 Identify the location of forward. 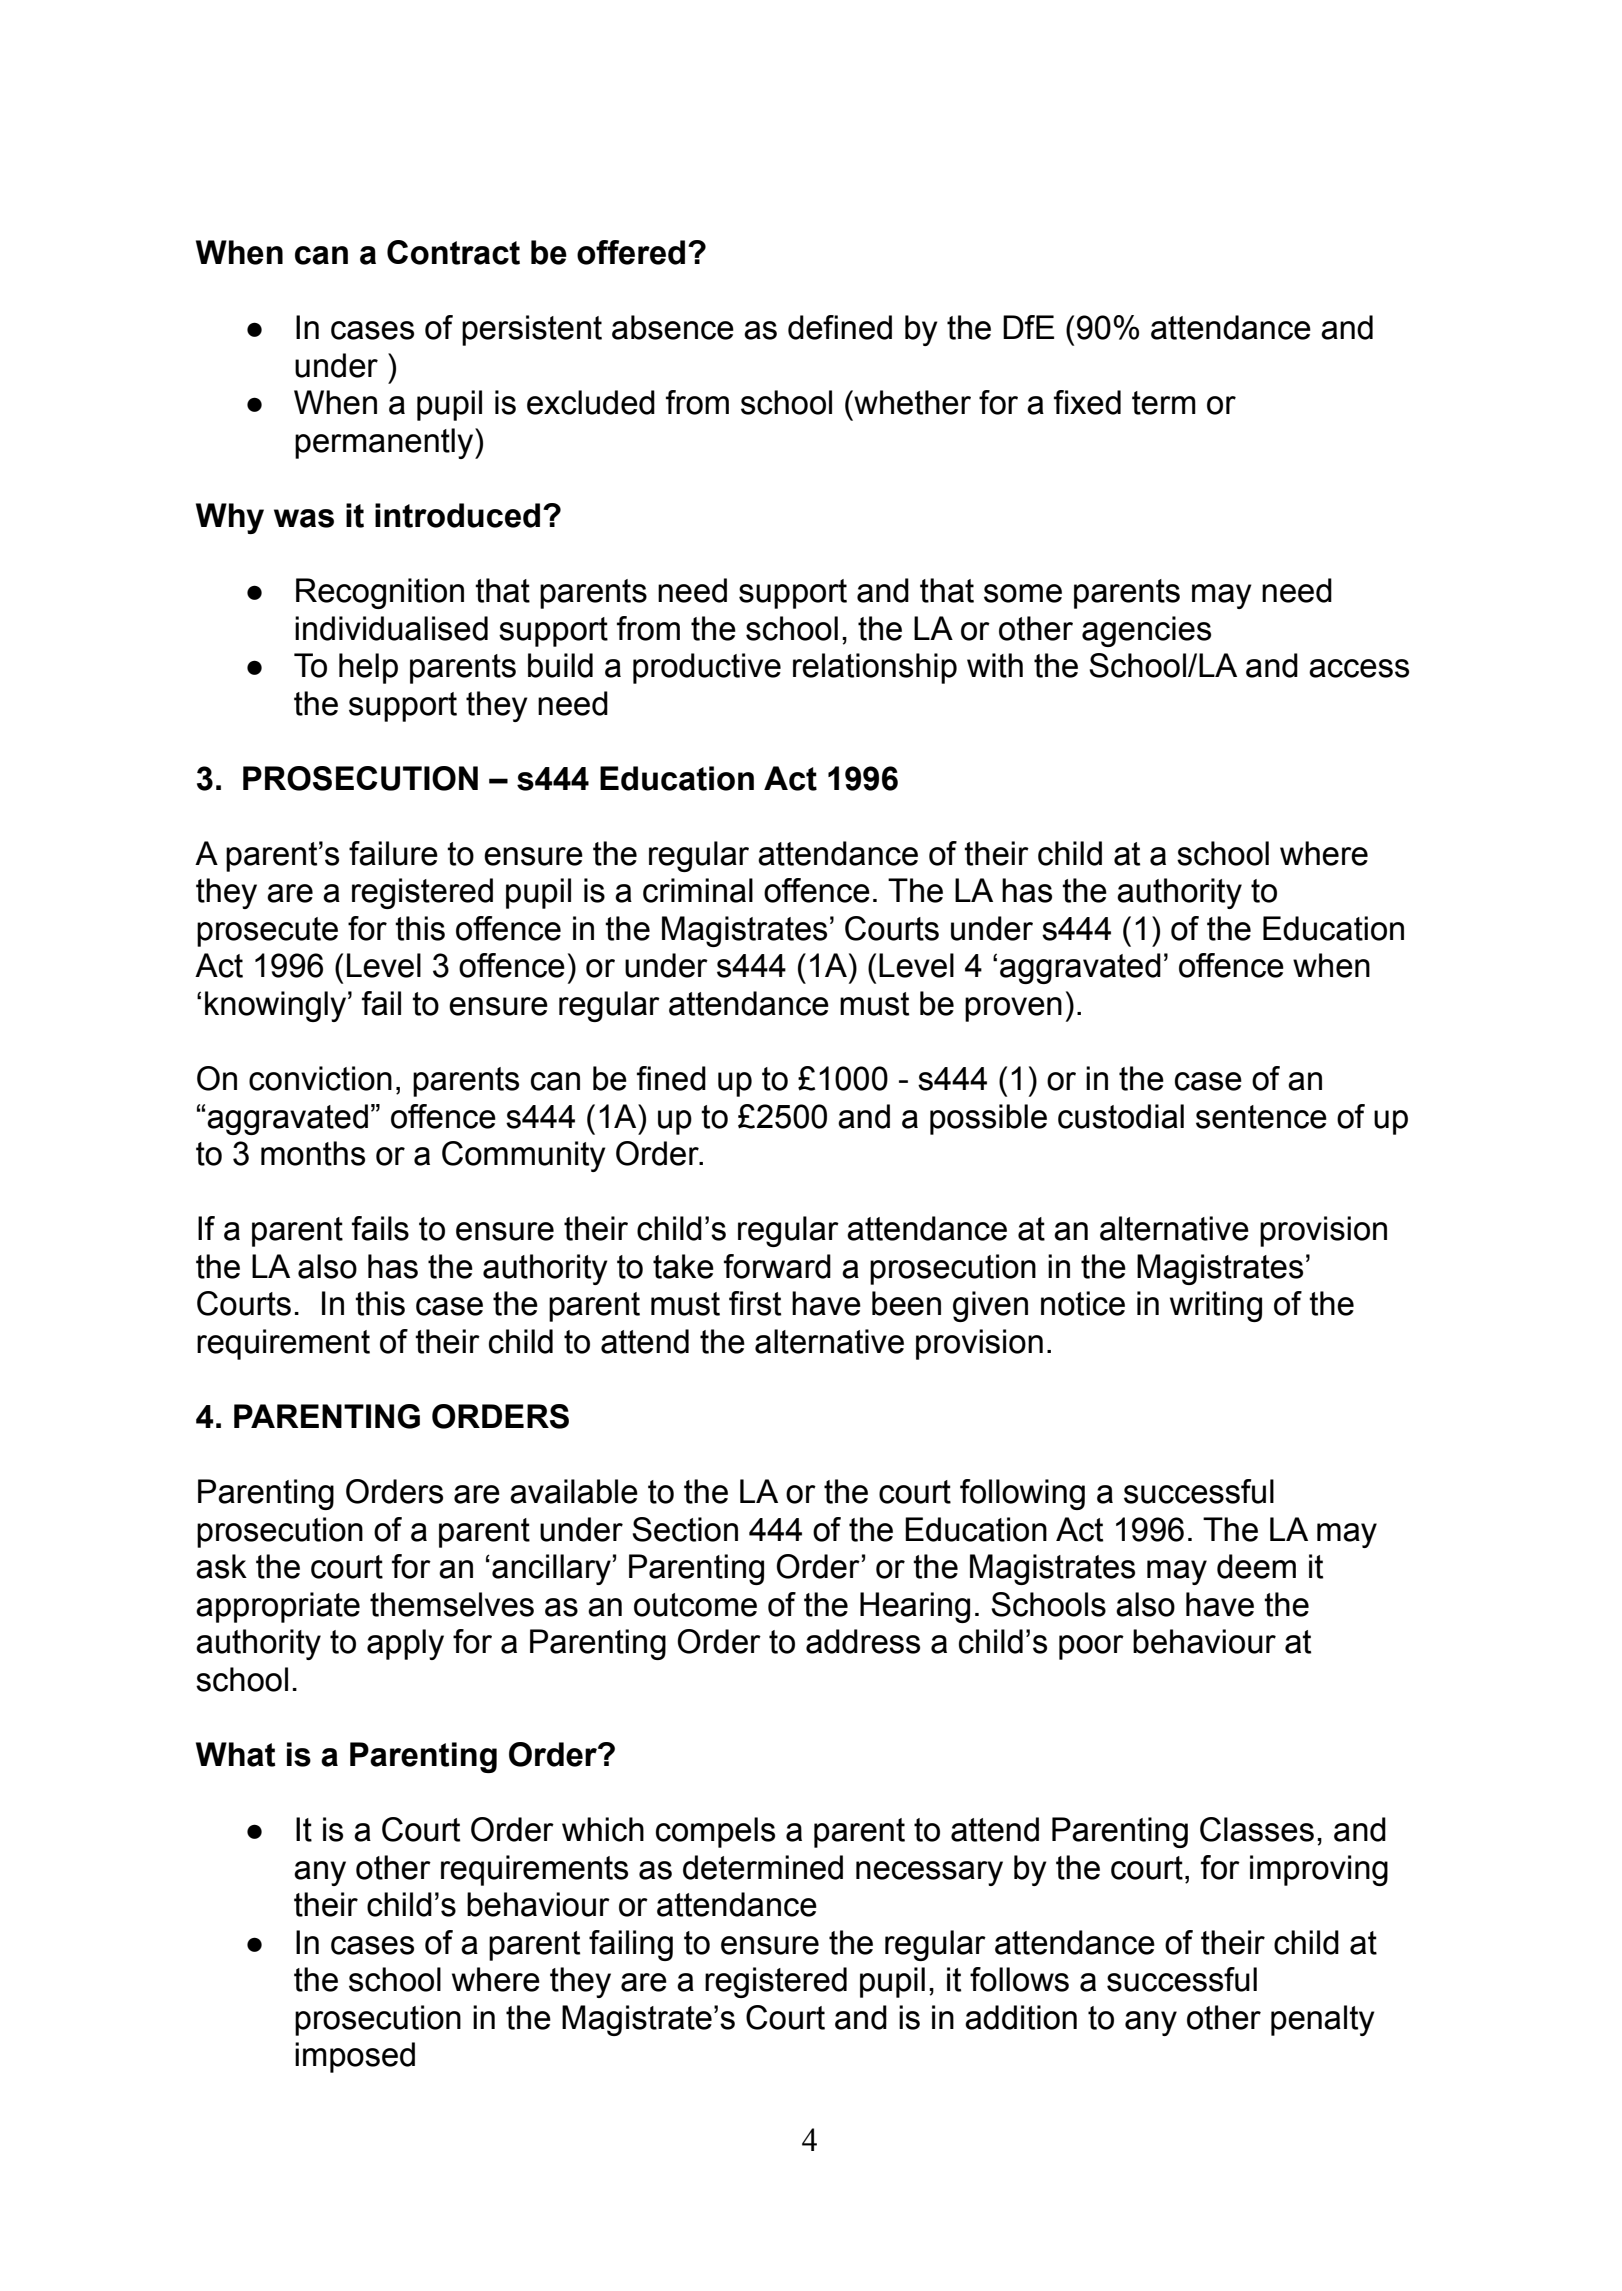
(777, 1266).
